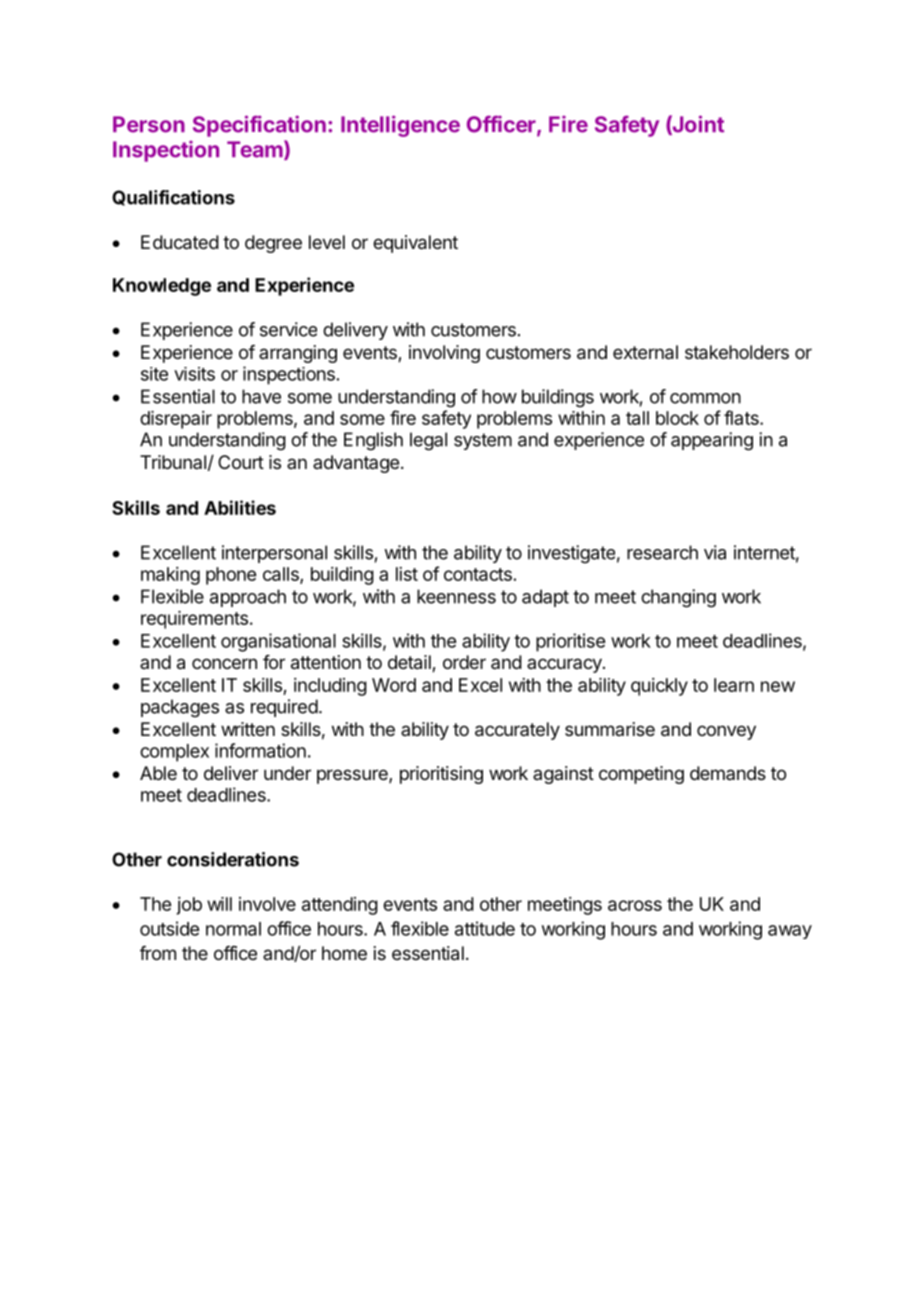 The height and width of the screenshot is (1308, 924). I want to click on concern, so click(224, 663).
